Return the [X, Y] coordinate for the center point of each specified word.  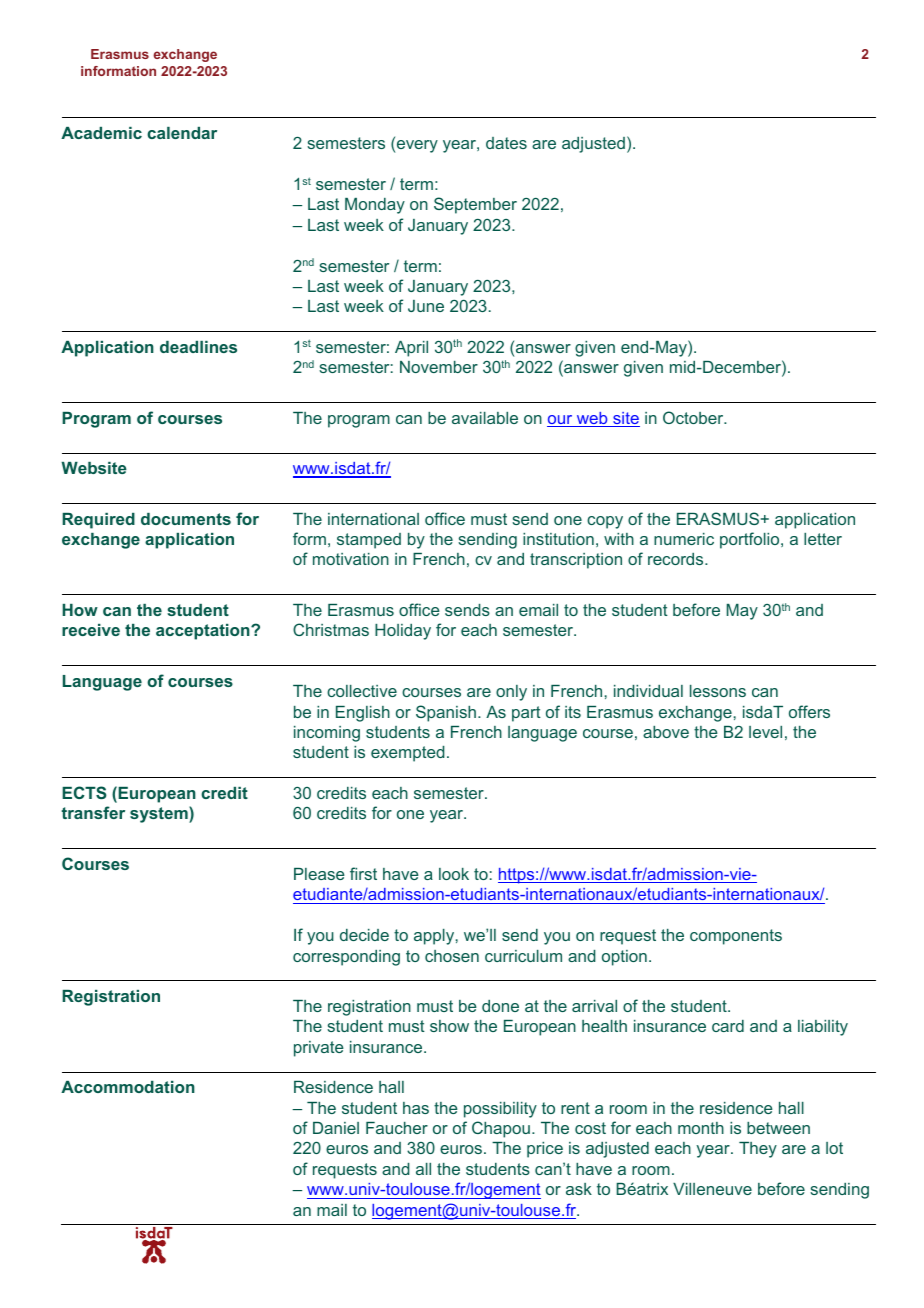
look [454, 874]
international [373, 519]
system [160, 814]
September [475, 205]
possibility [500, 1110]
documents [186, 519]
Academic [101, 133]
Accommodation [128, 1087]
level [765, 732]
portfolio [751, 540]
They [758, 1150]
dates [506, 143]
